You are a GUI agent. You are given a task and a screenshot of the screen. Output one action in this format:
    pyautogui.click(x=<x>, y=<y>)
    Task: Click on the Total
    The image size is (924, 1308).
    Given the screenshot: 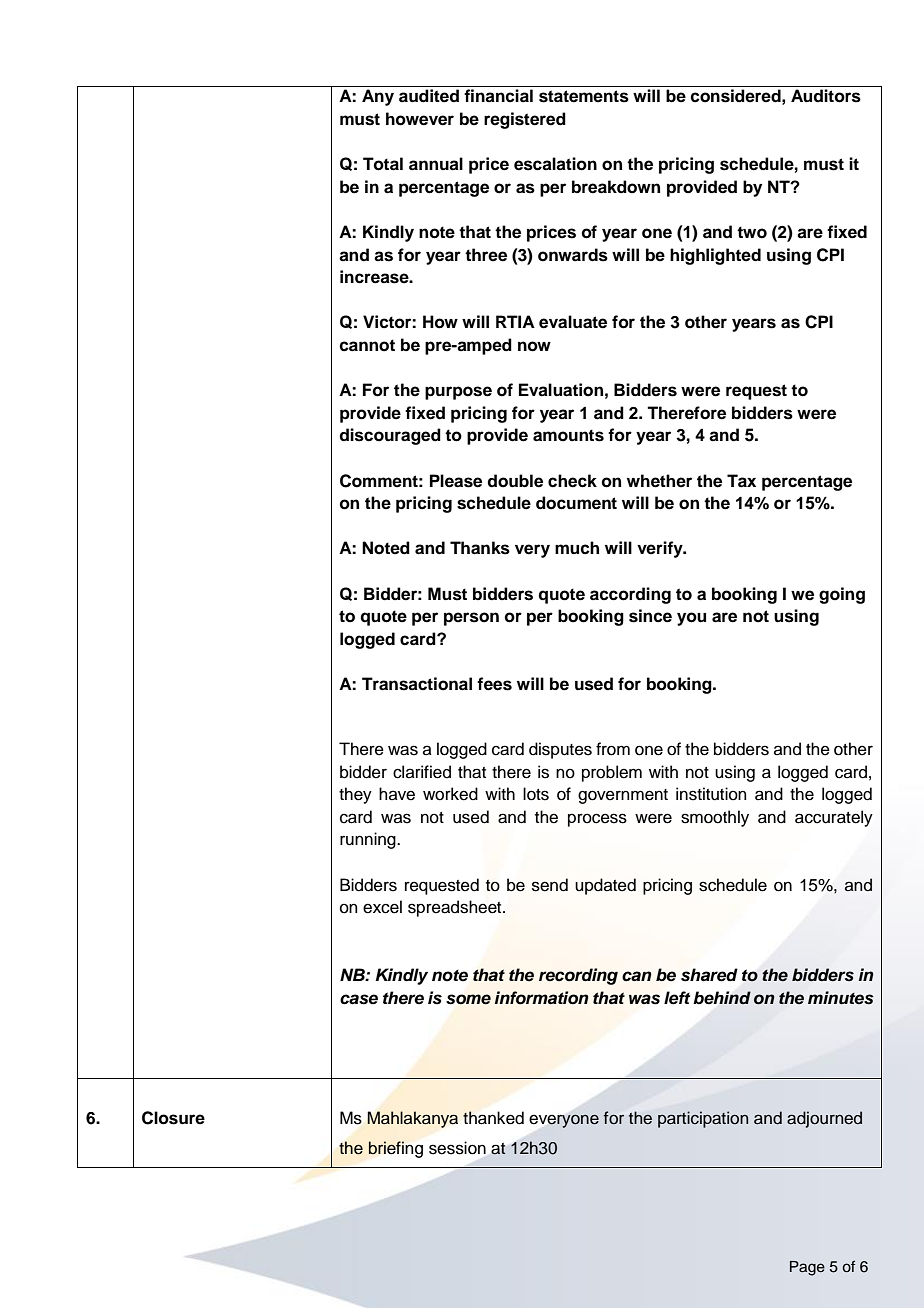 What is the action you would take?
    pyautogui.click(x=383, y=164)
